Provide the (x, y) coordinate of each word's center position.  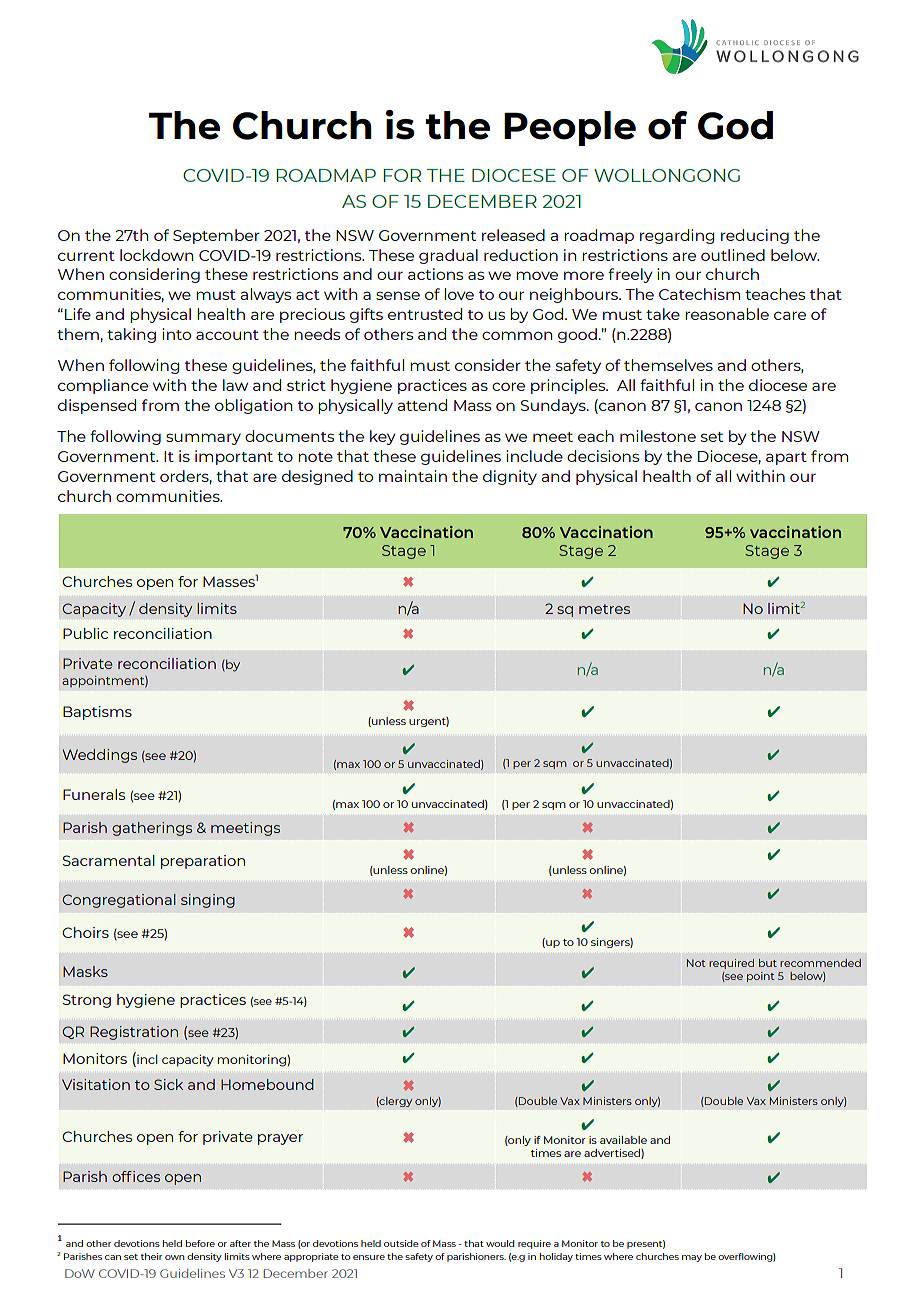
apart (786, 458)
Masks (85, 971)
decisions (603, 456)
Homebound (267, 1084)
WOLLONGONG (667, 175)
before (200, 1243)
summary (203, 439)
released (513, 235)
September (216, 236)
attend (422, 405)
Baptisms (97, 713)
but (768, 963)
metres (604, 609)
